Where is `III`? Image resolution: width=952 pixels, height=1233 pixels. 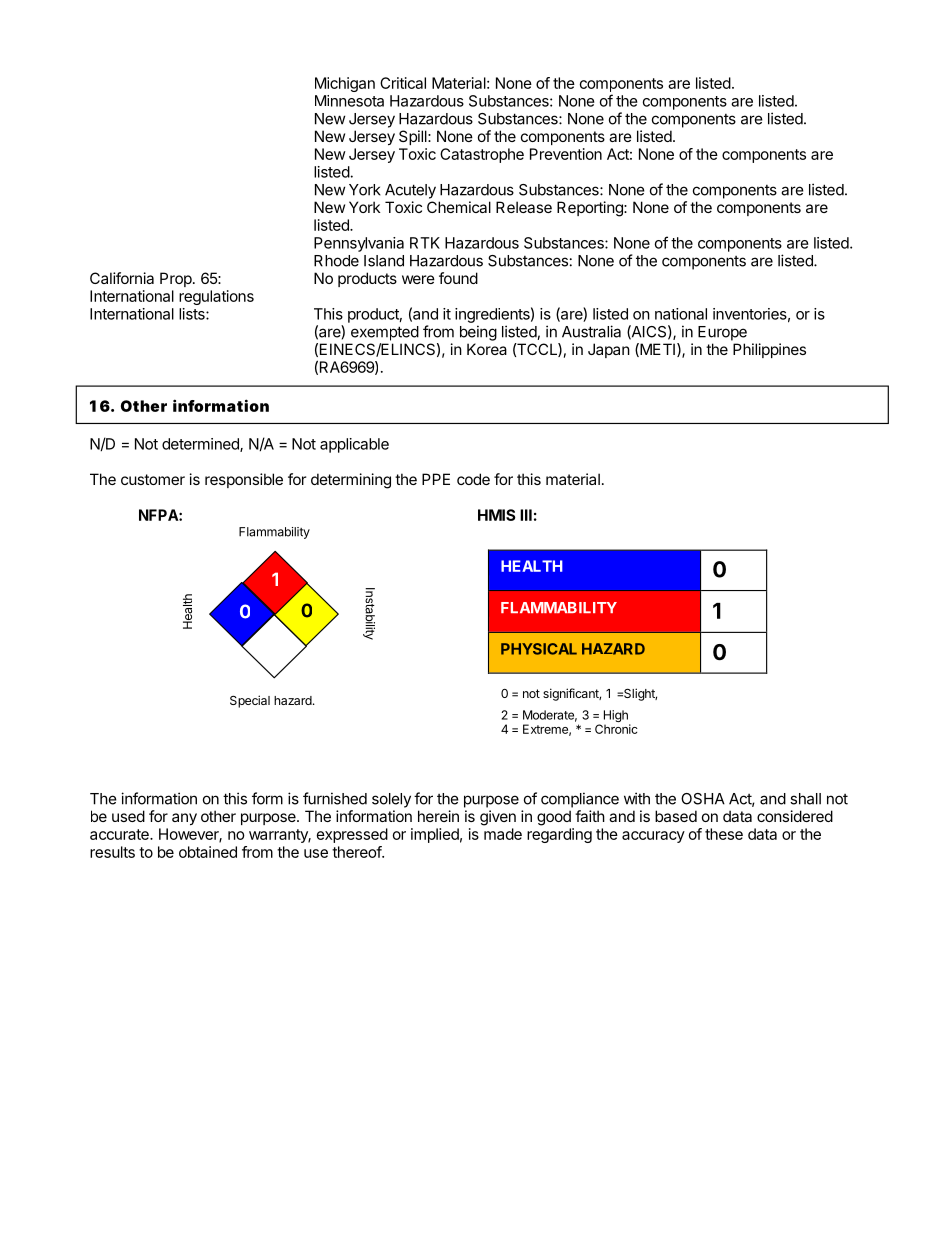 III is located at coordinates (526, 515).
